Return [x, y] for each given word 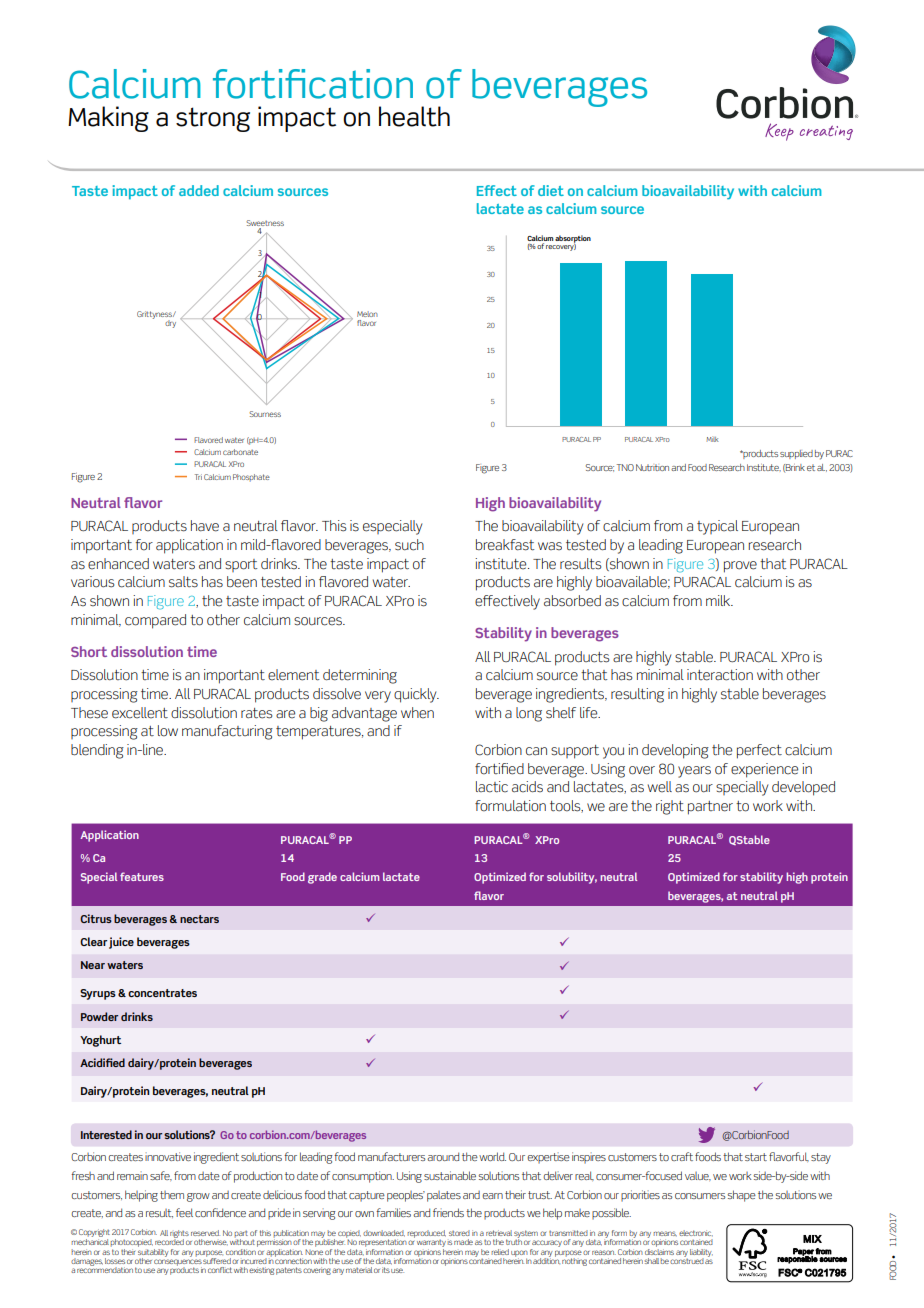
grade [322, 878]
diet [551, 190]
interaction [720, 675]
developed [803, 788]
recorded [169, 1241]
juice [121, 943]
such [409, 545]
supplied [796, 454]
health [414, 116]
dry [170, 324]
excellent [140, 713]
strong [213, 119]
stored [459, 1233]
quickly [416, 695]
